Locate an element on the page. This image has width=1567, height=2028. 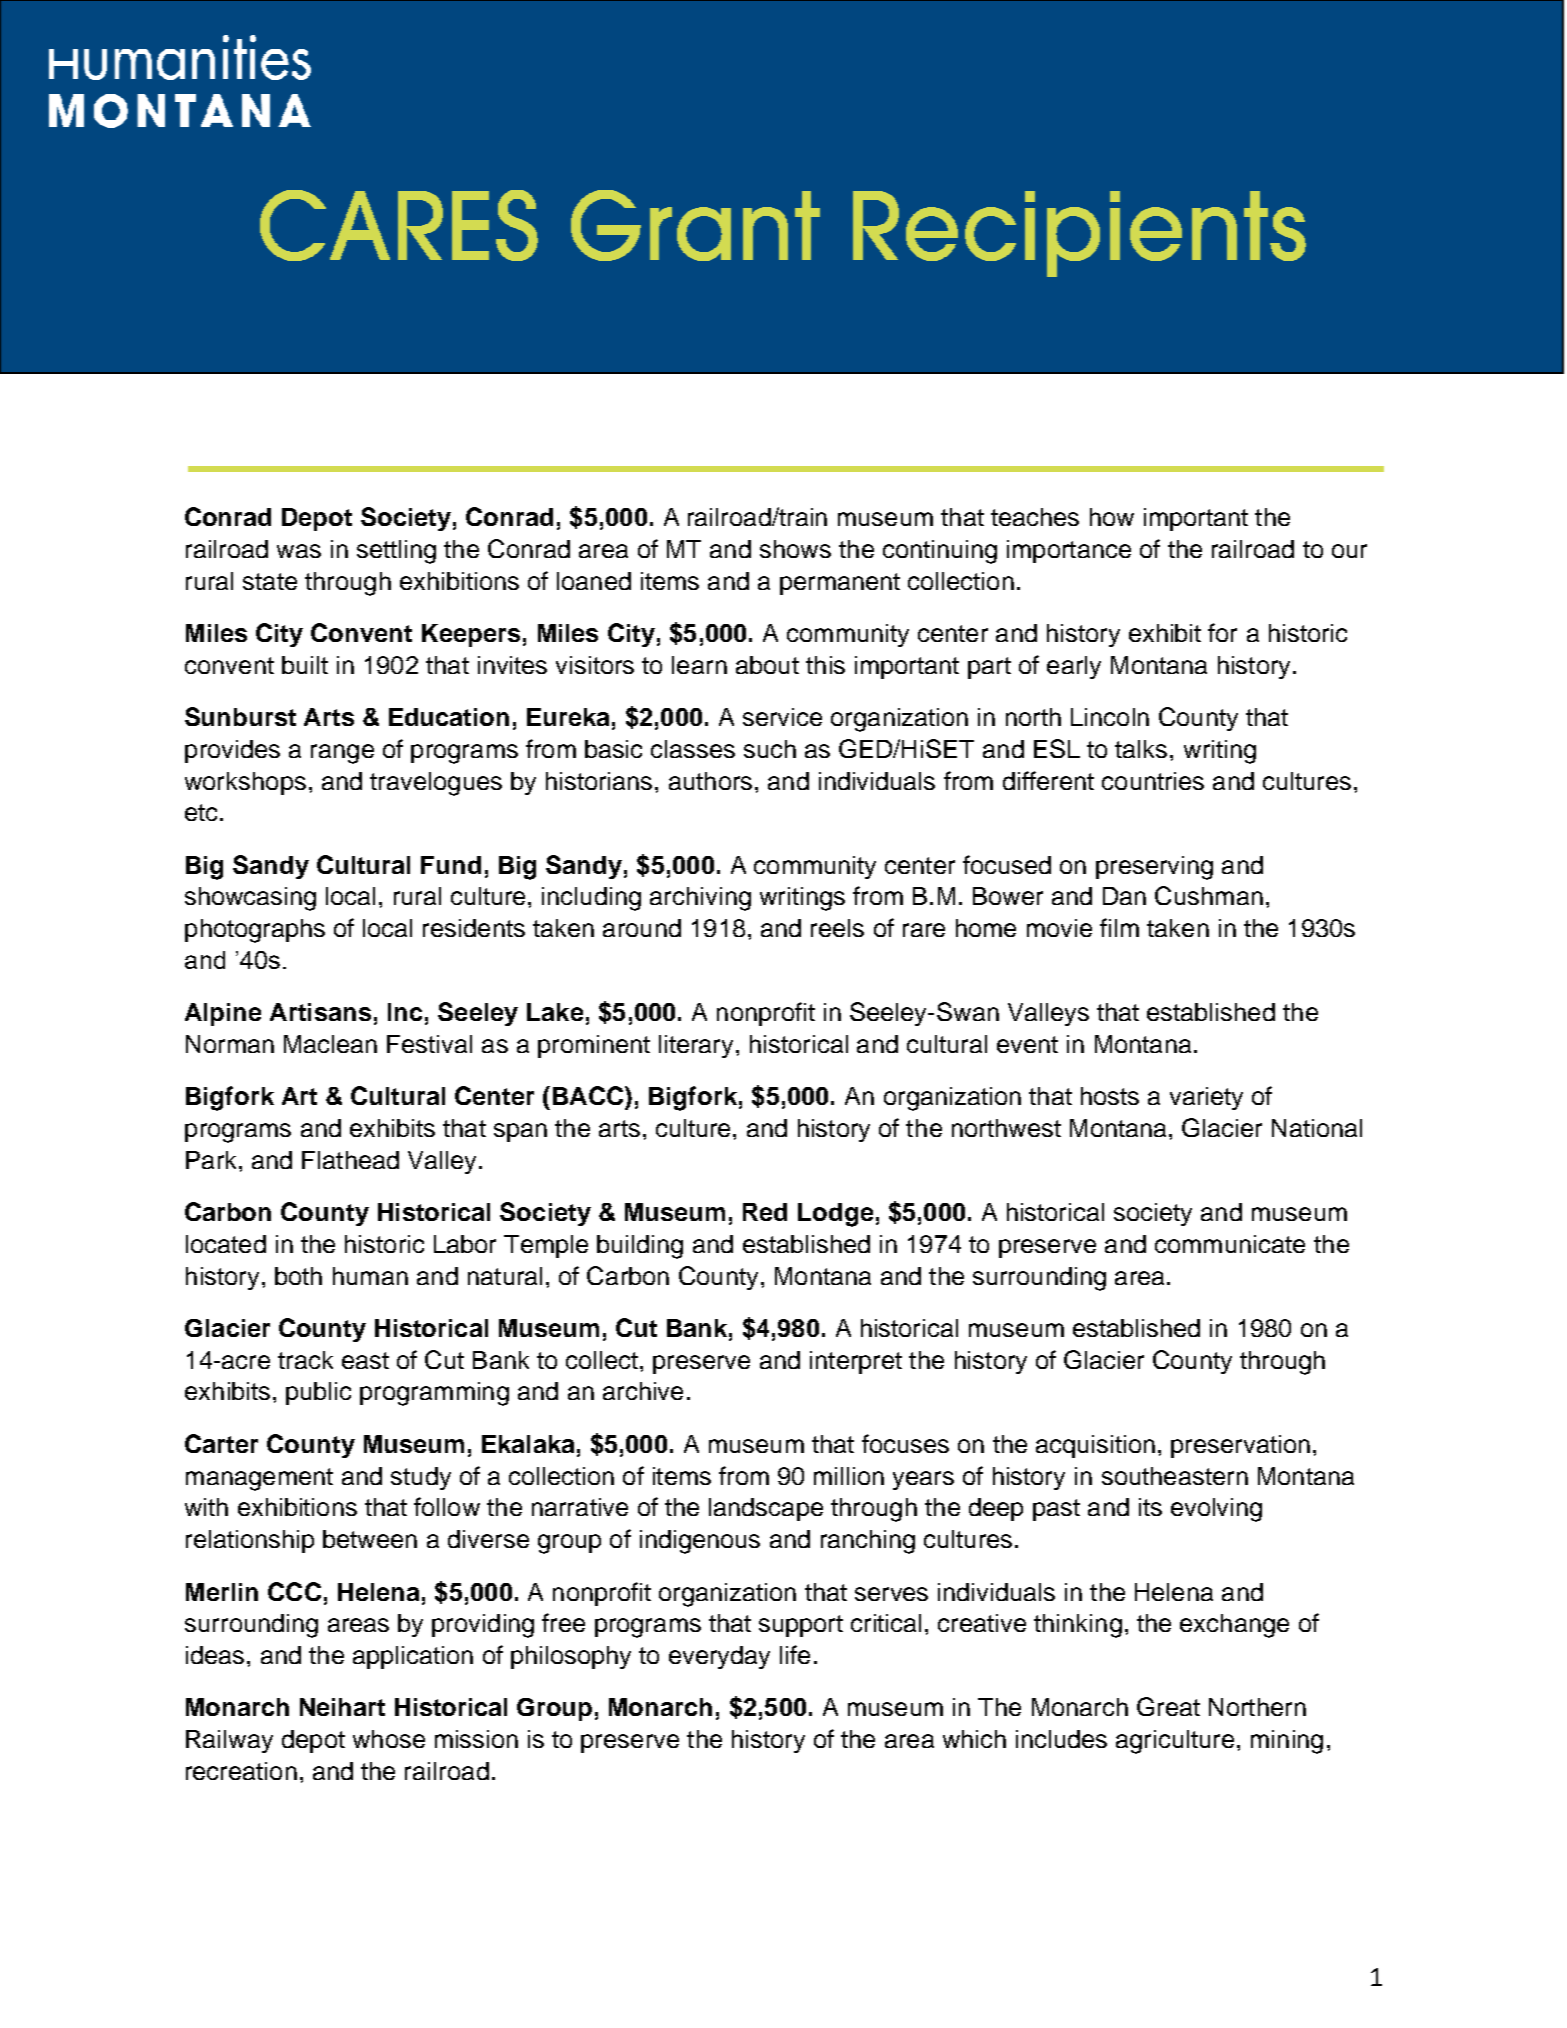
archiving is located at coordinates (700, 899).
